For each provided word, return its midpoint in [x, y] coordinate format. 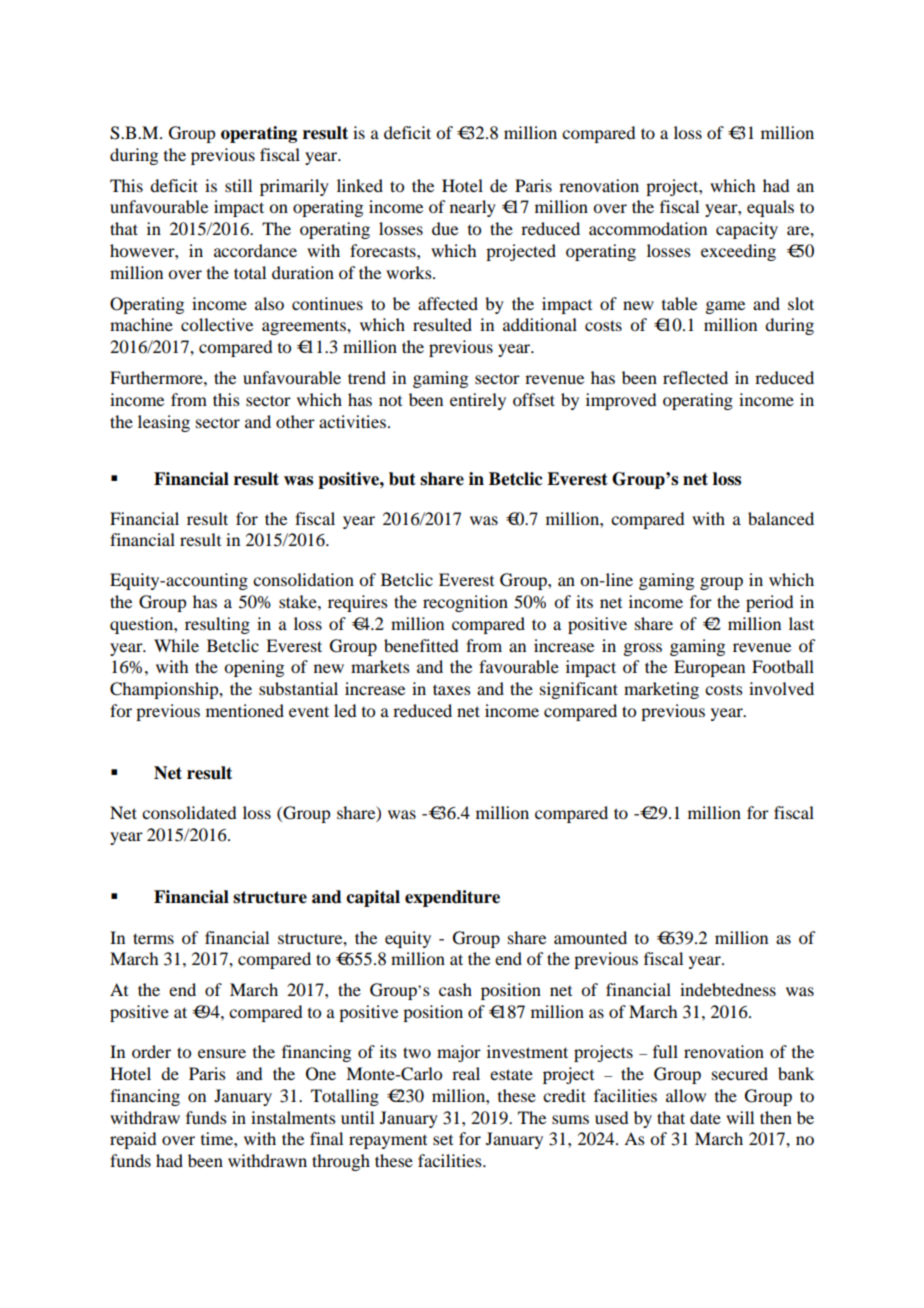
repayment [388, 1142]
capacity [747, 230]
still [238, 185]
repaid [133, 1140]
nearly [473, 208]
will [740, 1117]
